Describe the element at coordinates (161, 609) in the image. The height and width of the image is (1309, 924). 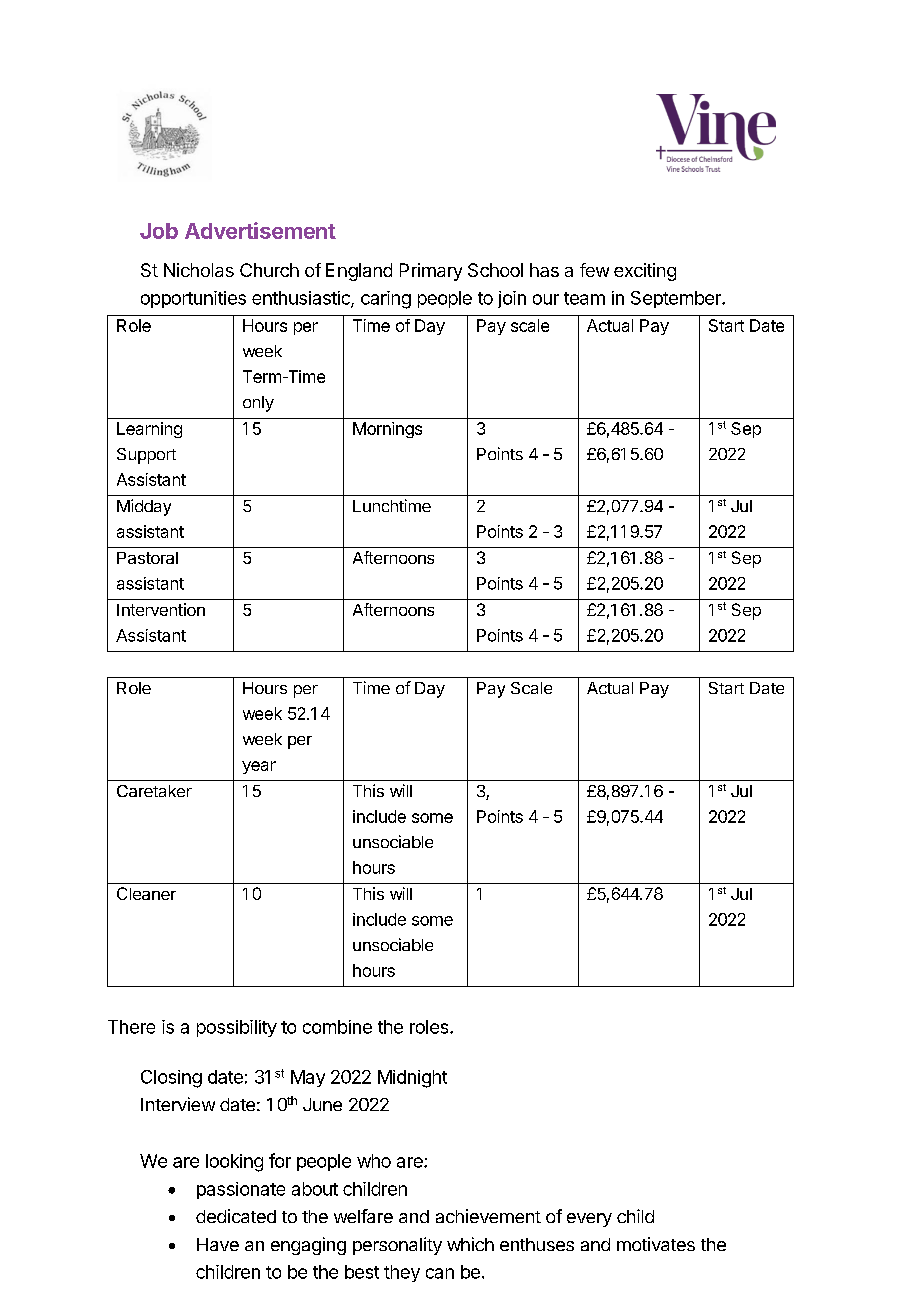
I see `Intervention` at that location.
